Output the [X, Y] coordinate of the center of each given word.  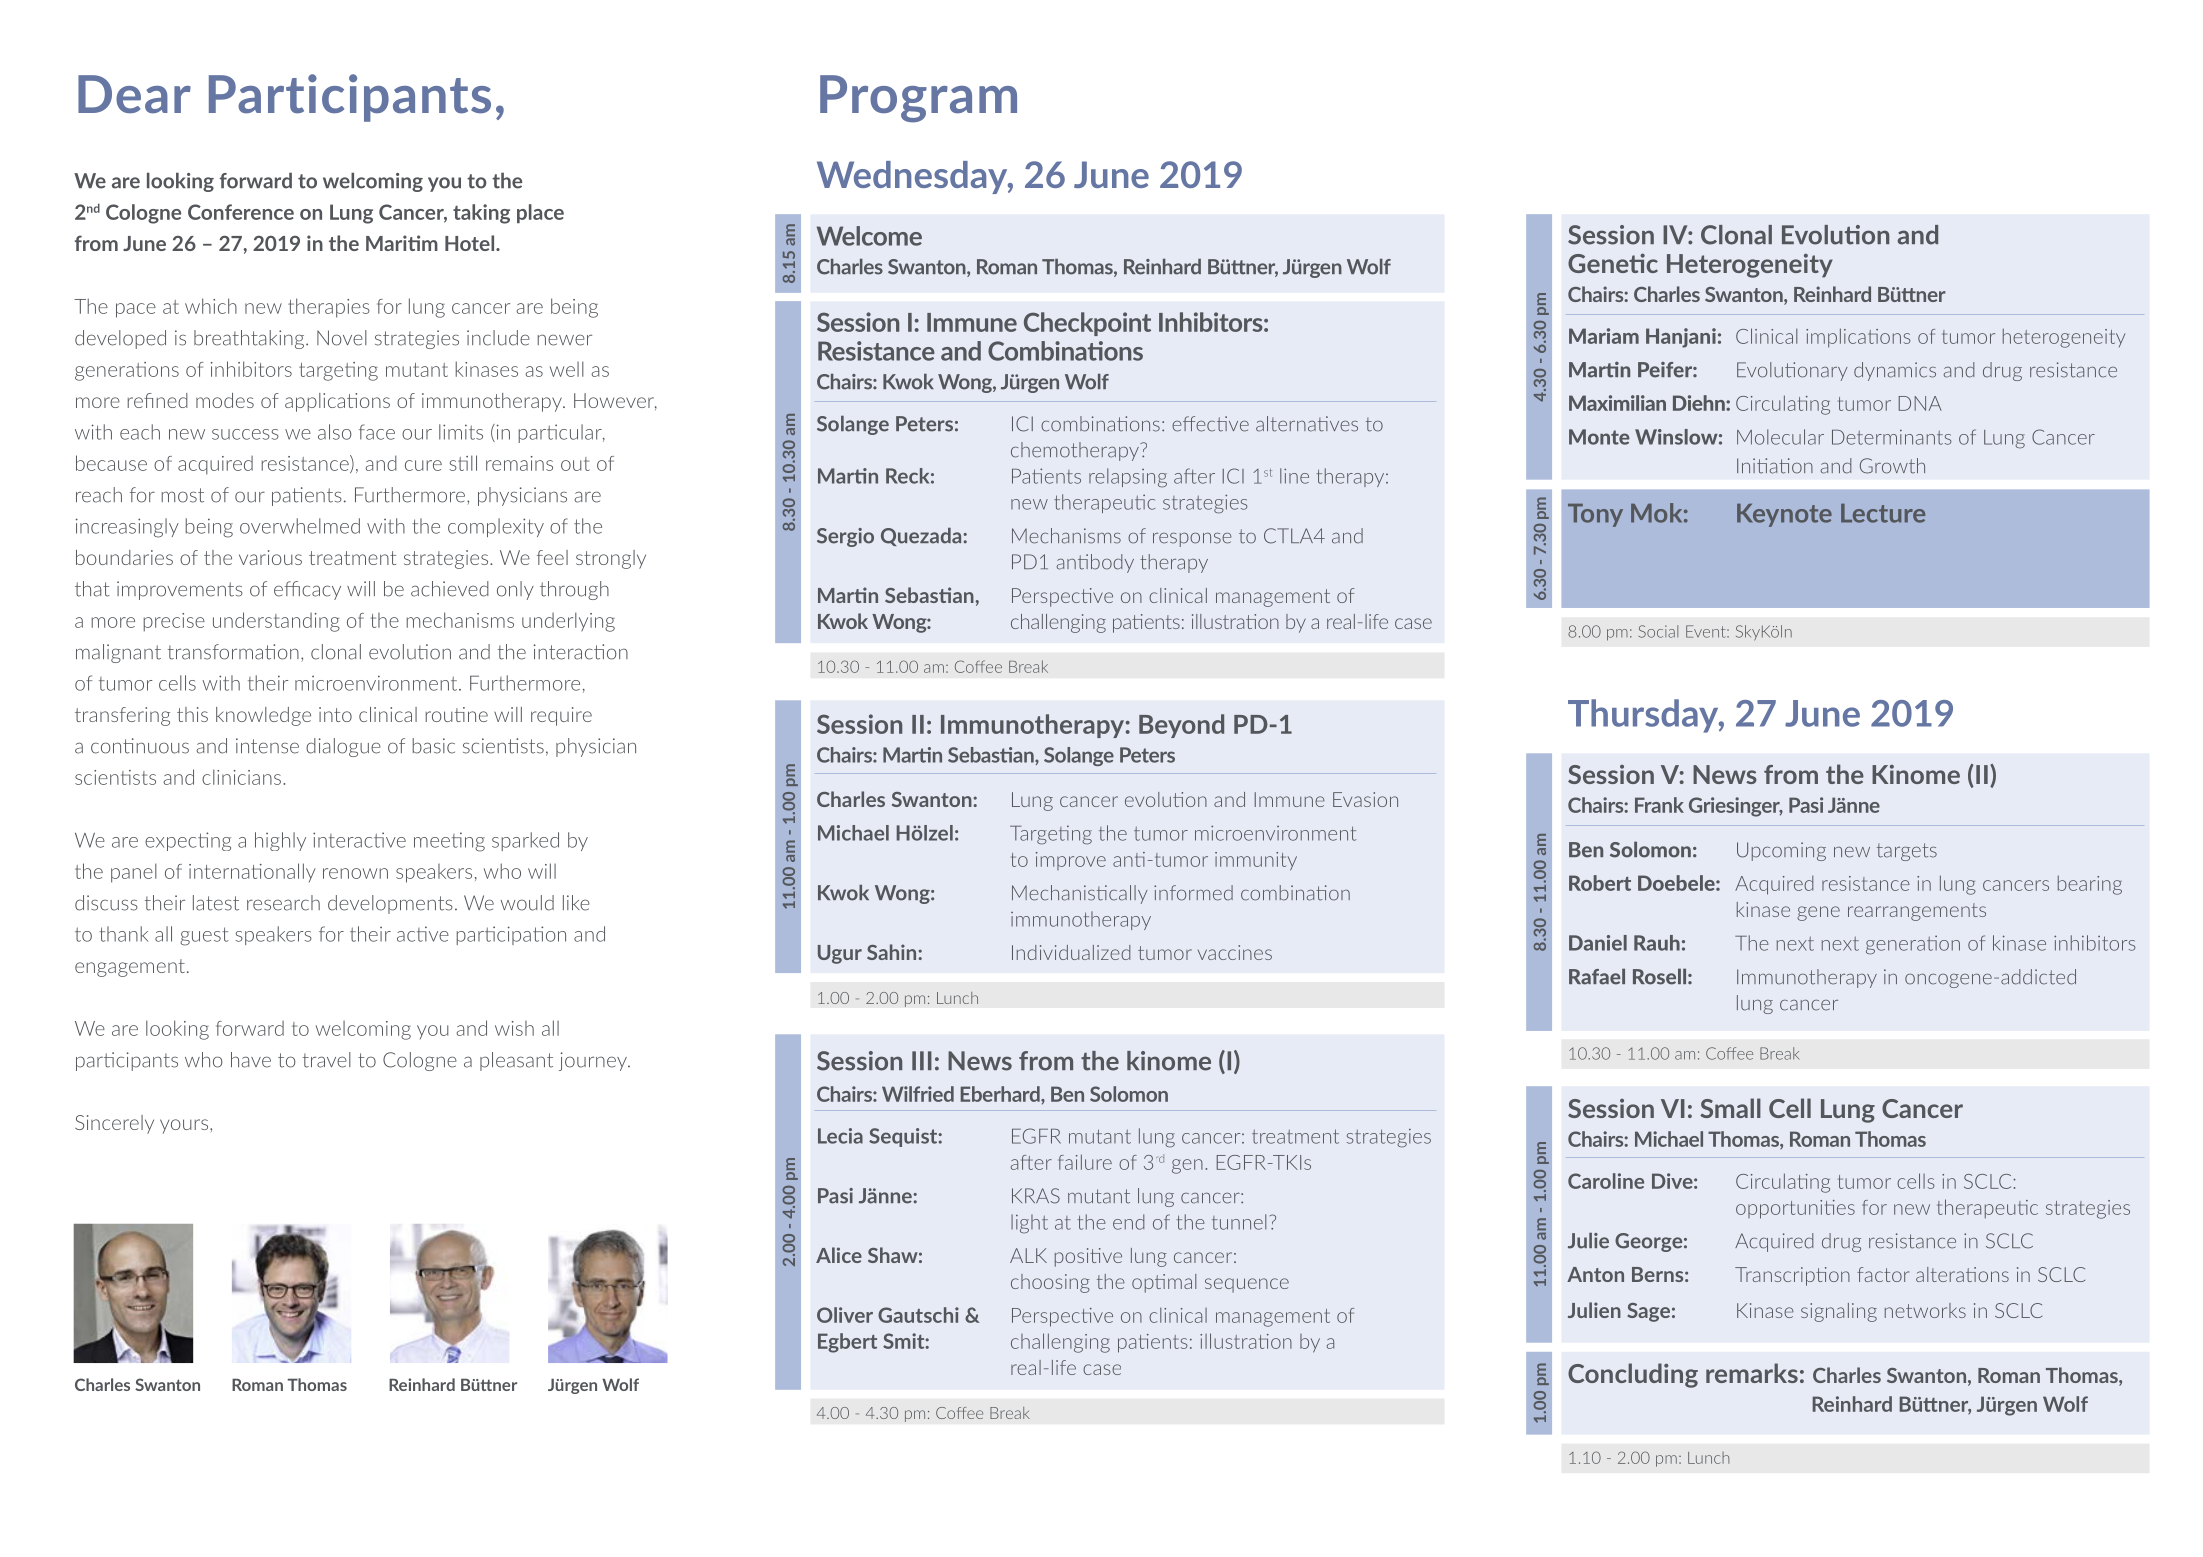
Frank [1659, 805]
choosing [1050, 1283]
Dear [134, 94]
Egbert [847, 1343]
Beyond [1181, 726]
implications [1858, 338]
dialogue [343, 747]
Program [918, 99]
